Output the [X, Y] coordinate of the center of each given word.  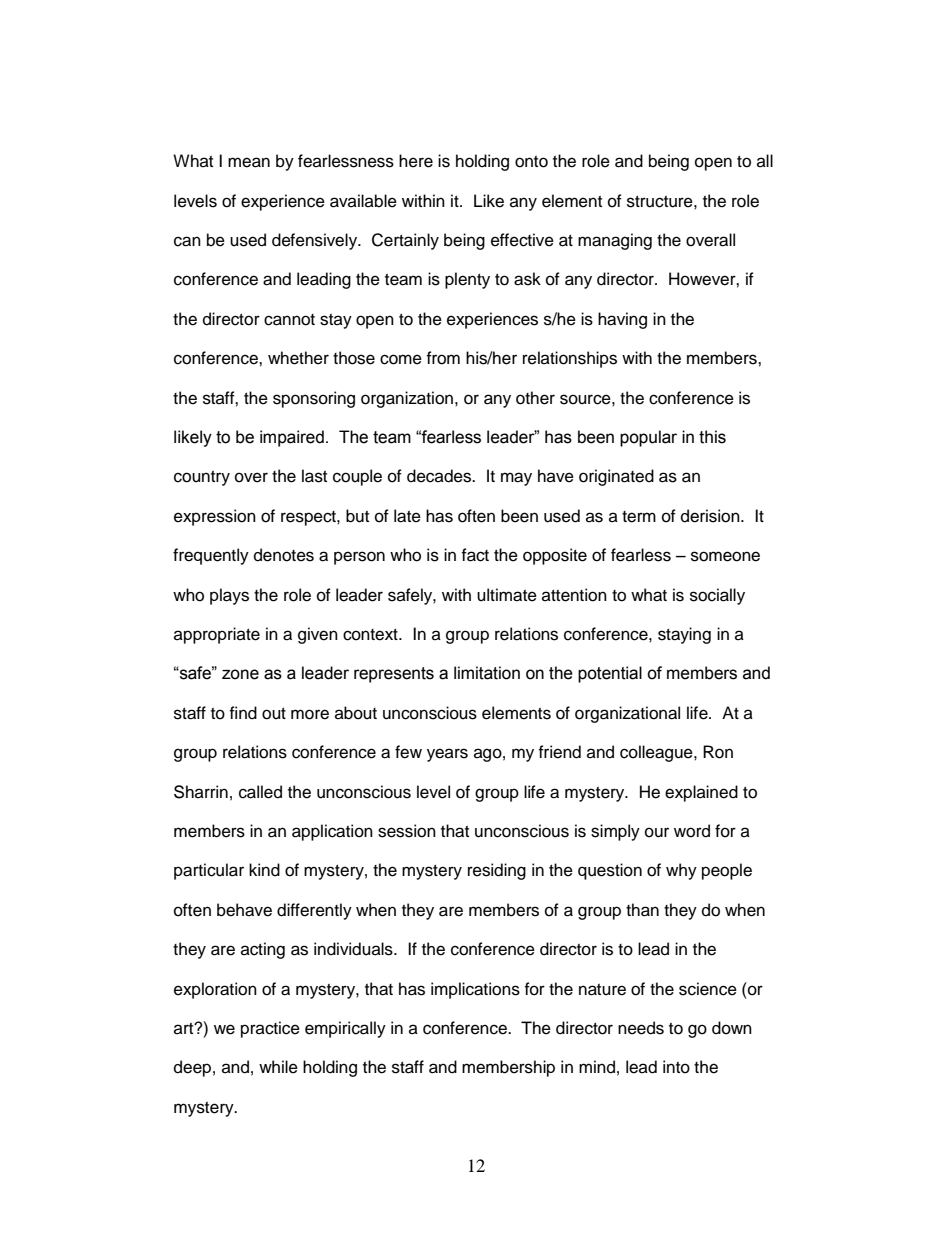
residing [497, 871]
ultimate [507, 595]
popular [648, 438]
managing [615, 241]
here [416, 161]
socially [717, 596]
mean [249, 162]
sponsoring [314, 399]
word [692, 831]
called [260, 792]
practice [270, 1029]
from [443, 358]
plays [229, 596]
